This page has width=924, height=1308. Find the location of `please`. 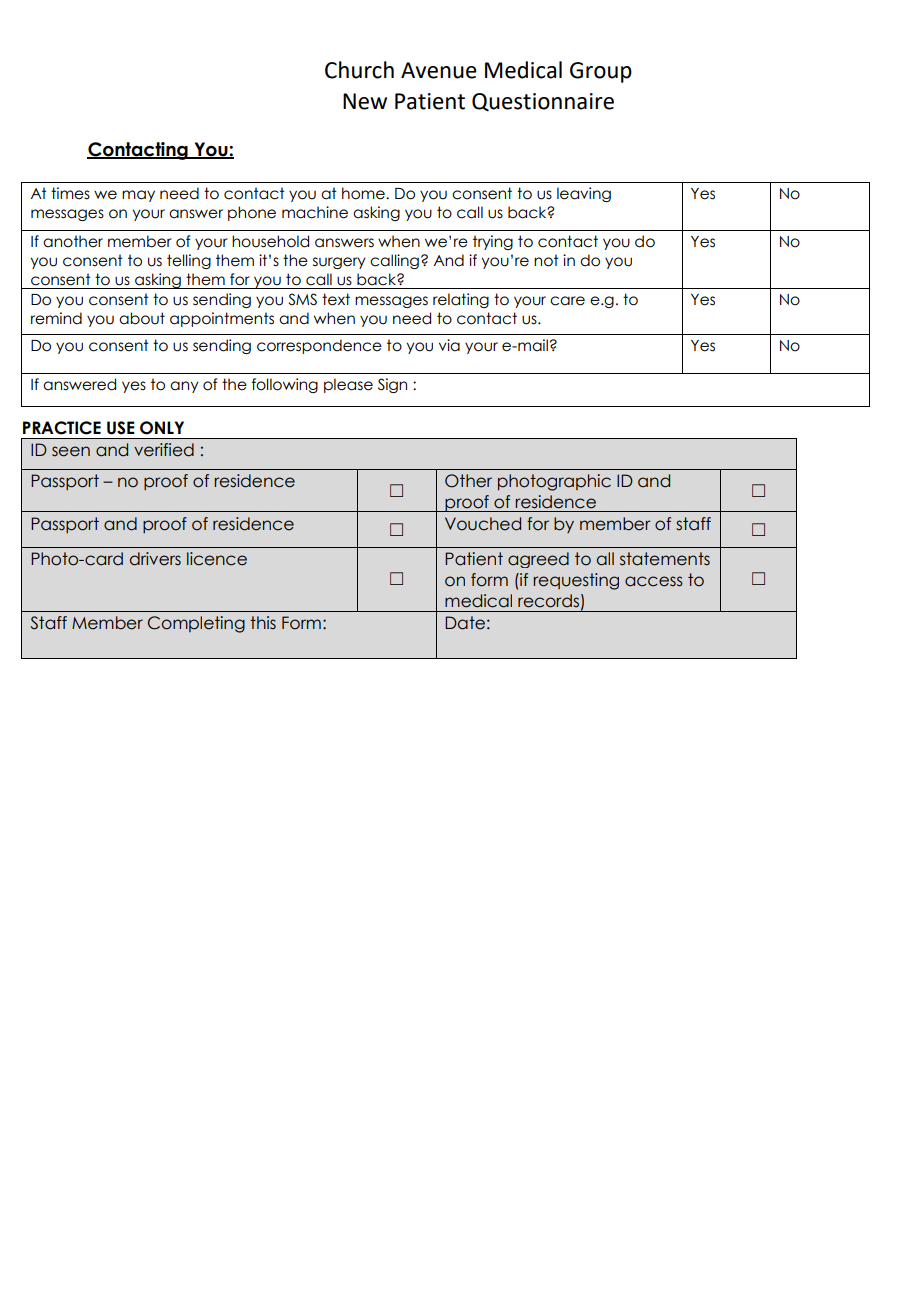

please is located at coordinates (348, 385).
